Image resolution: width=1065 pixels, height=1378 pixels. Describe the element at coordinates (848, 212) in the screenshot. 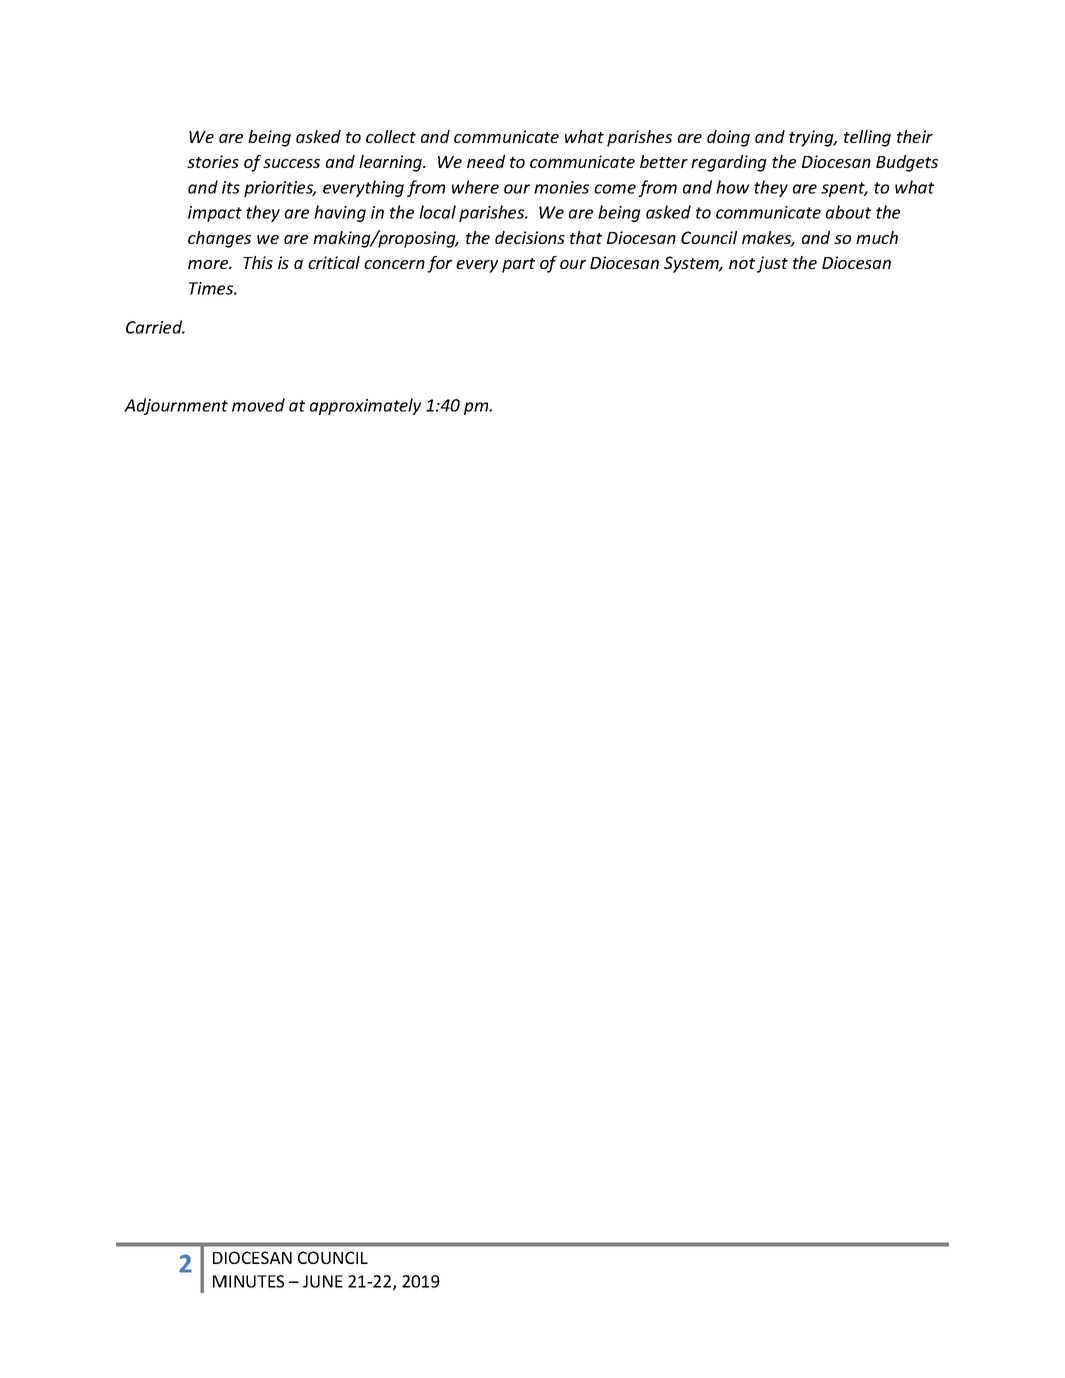

I see `about` at that location.
